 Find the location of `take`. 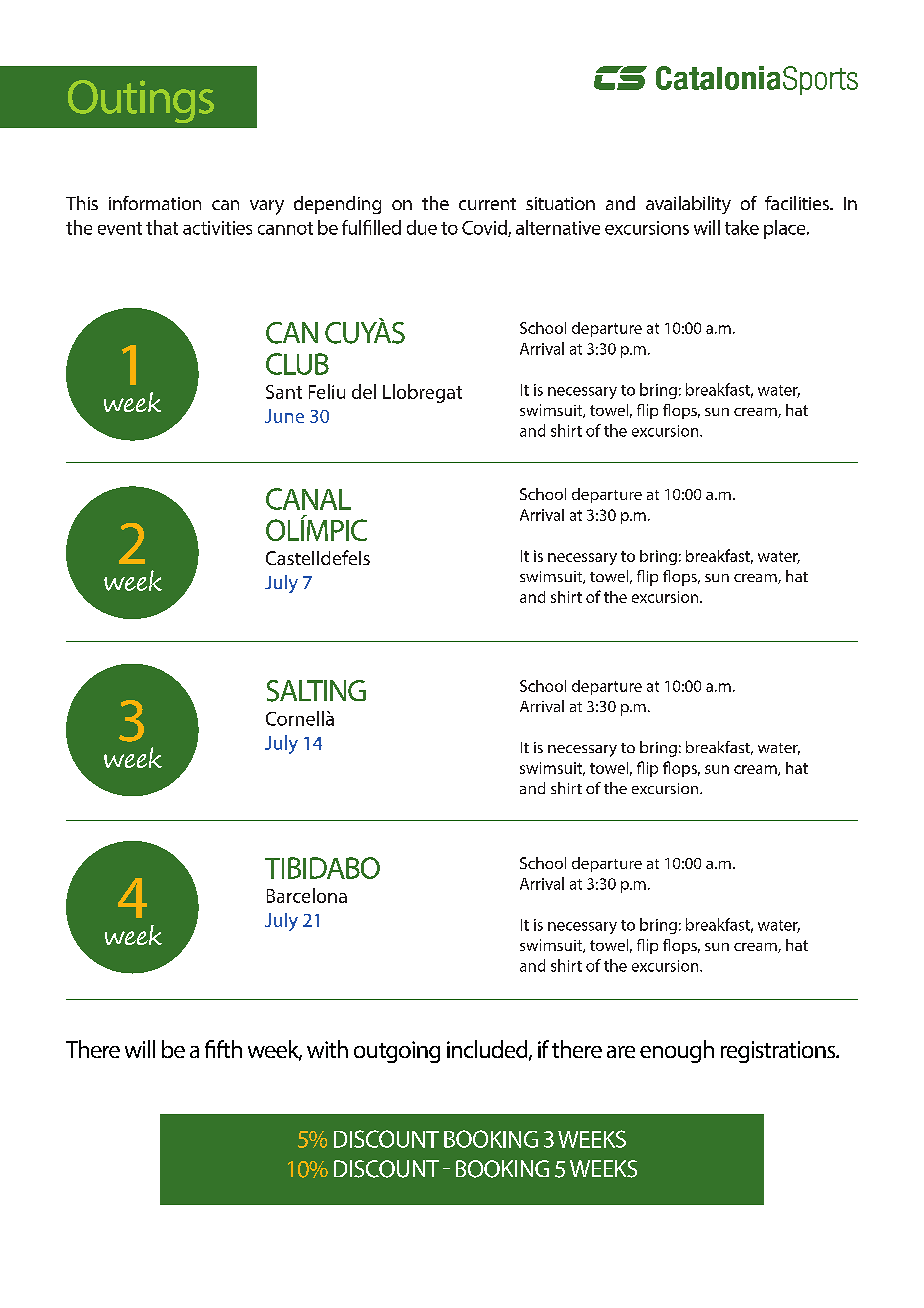

take is located at coordinates (742, 227).
